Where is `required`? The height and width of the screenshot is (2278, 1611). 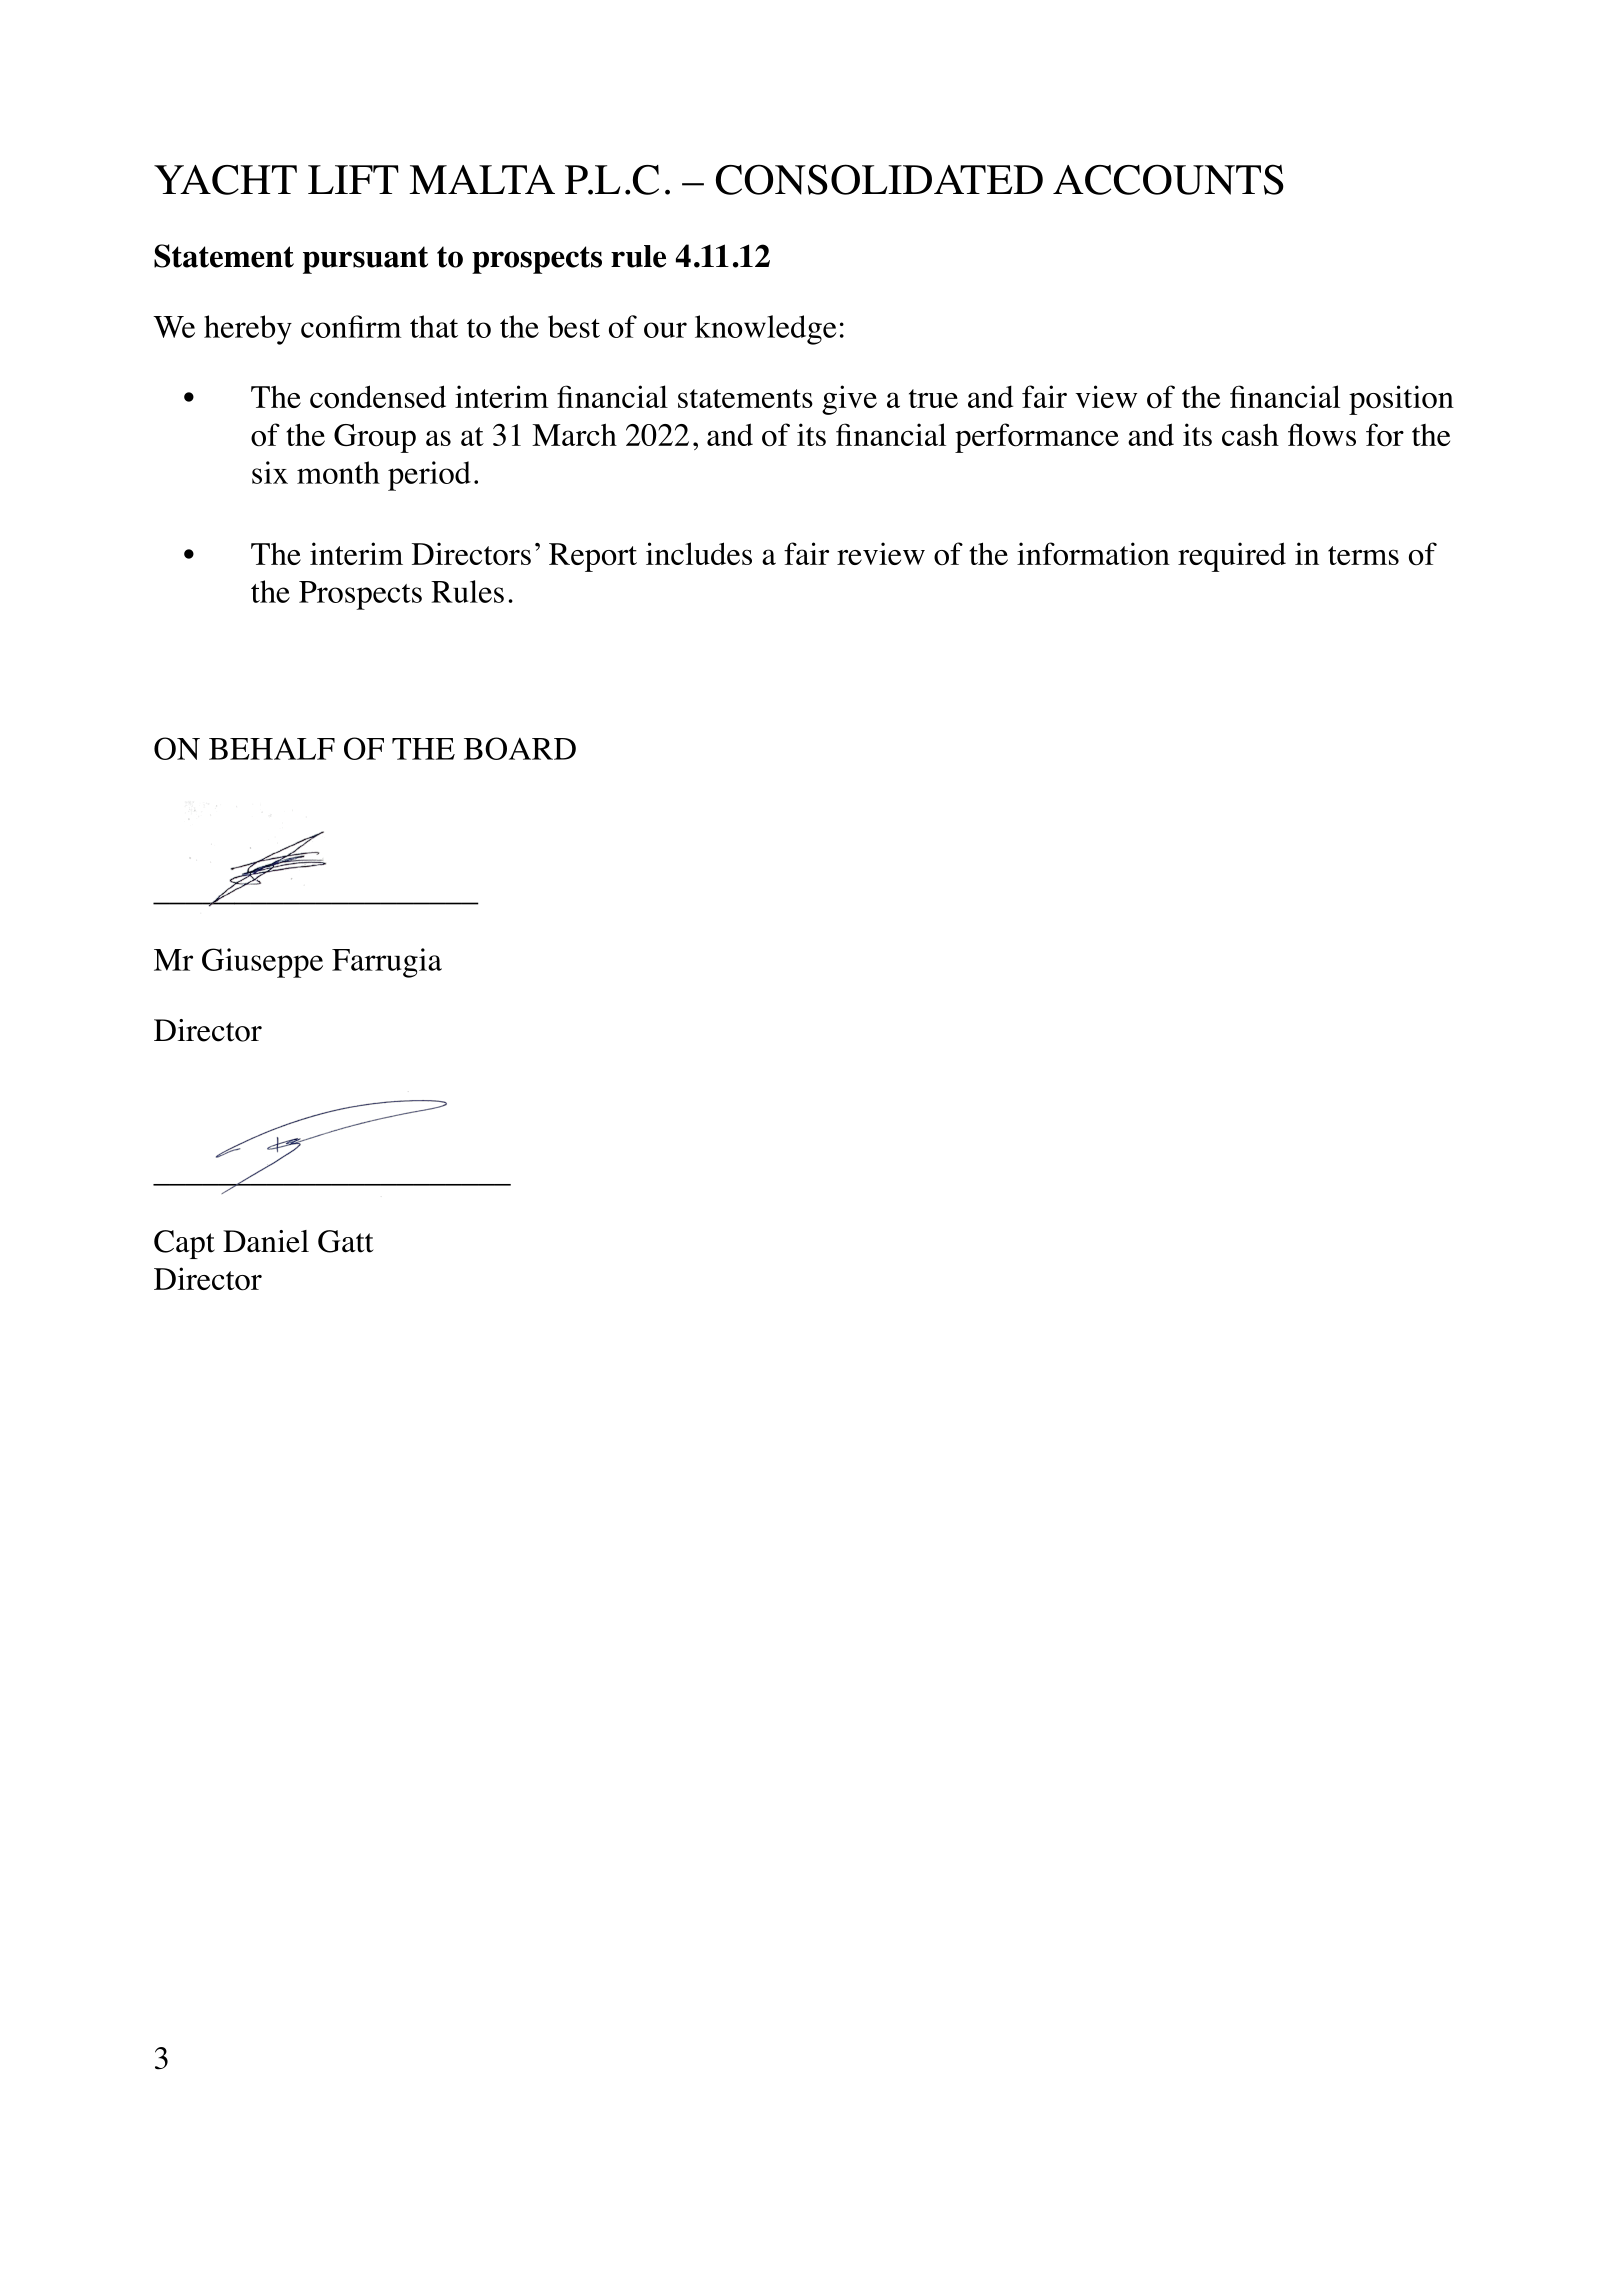
required is located at coordinates (1232, 557).
